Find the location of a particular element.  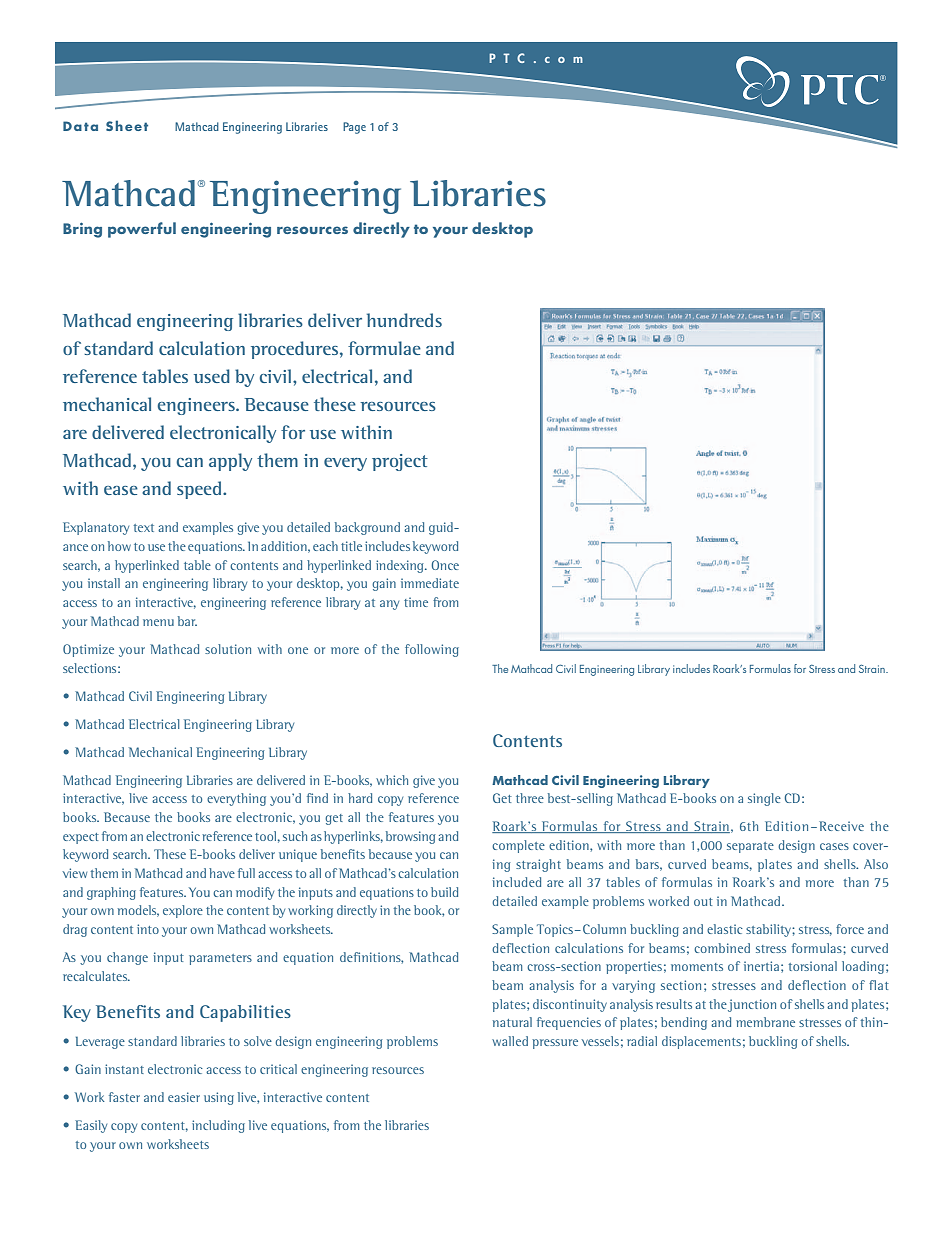

Page is located at coordinates (354, 128).
